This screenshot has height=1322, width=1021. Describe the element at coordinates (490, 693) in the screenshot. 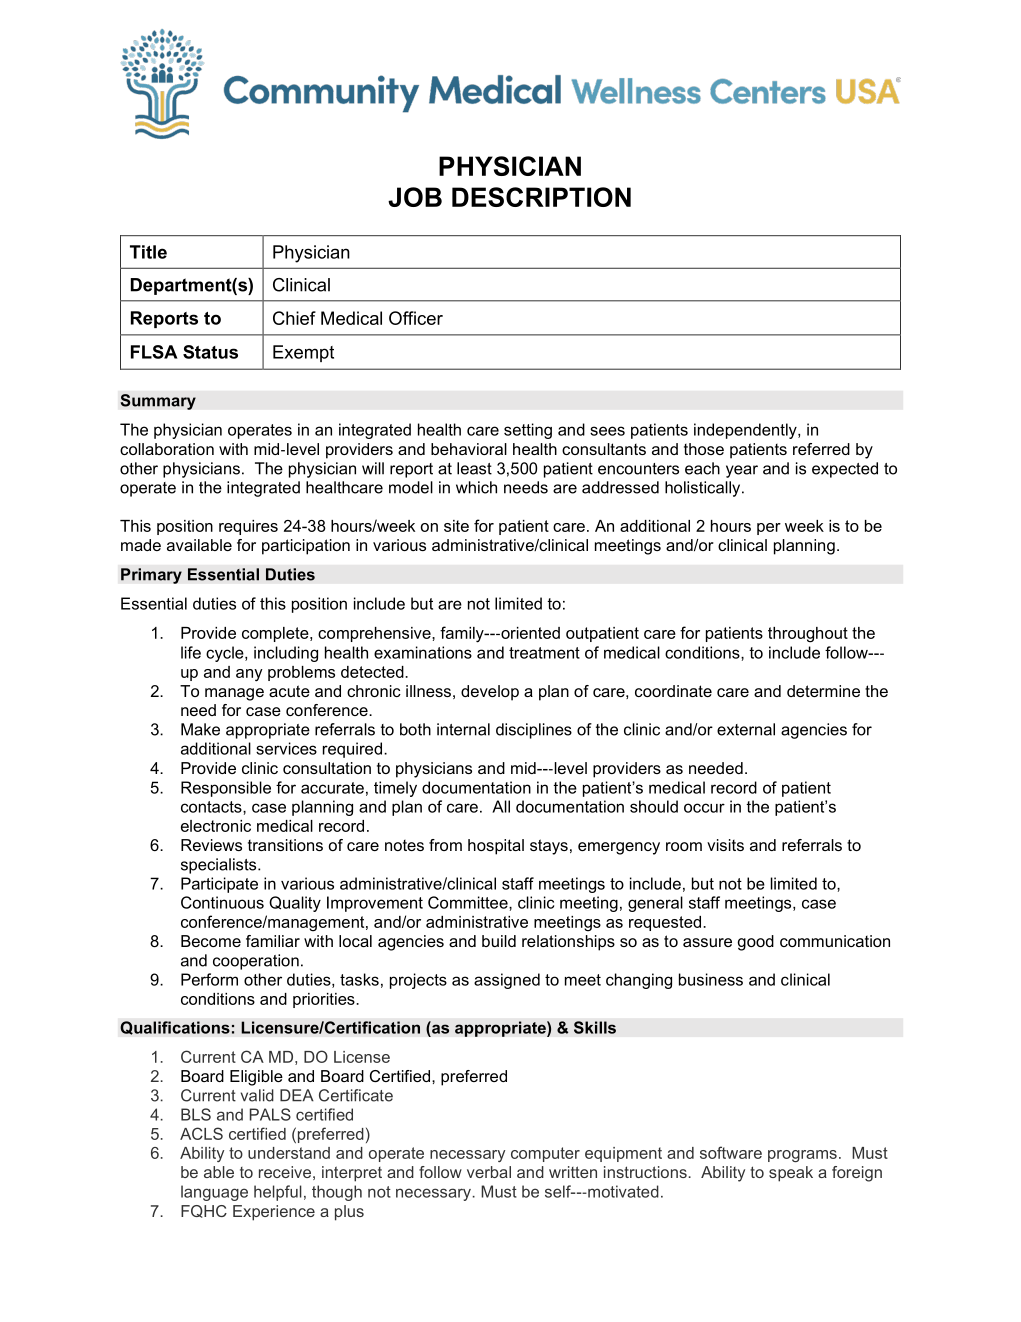

I see `develop` at that location.
